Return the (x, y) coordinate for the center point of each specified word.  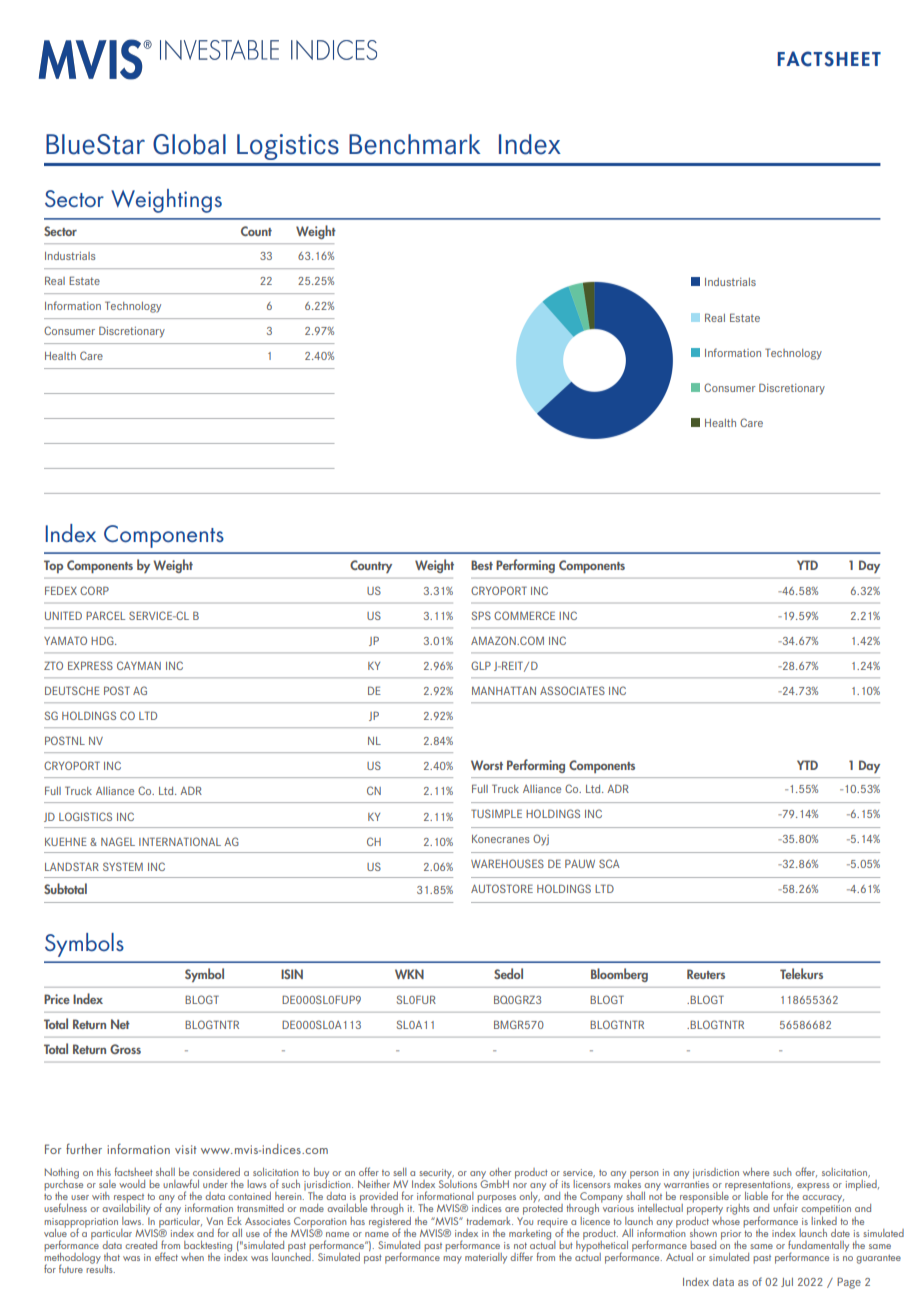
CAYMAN (139, 665)
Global (189, 144)
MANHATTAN (504, 690)
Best (482, 565)
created (141, 1245)
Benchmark (414, 144)
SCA (609, 863)
